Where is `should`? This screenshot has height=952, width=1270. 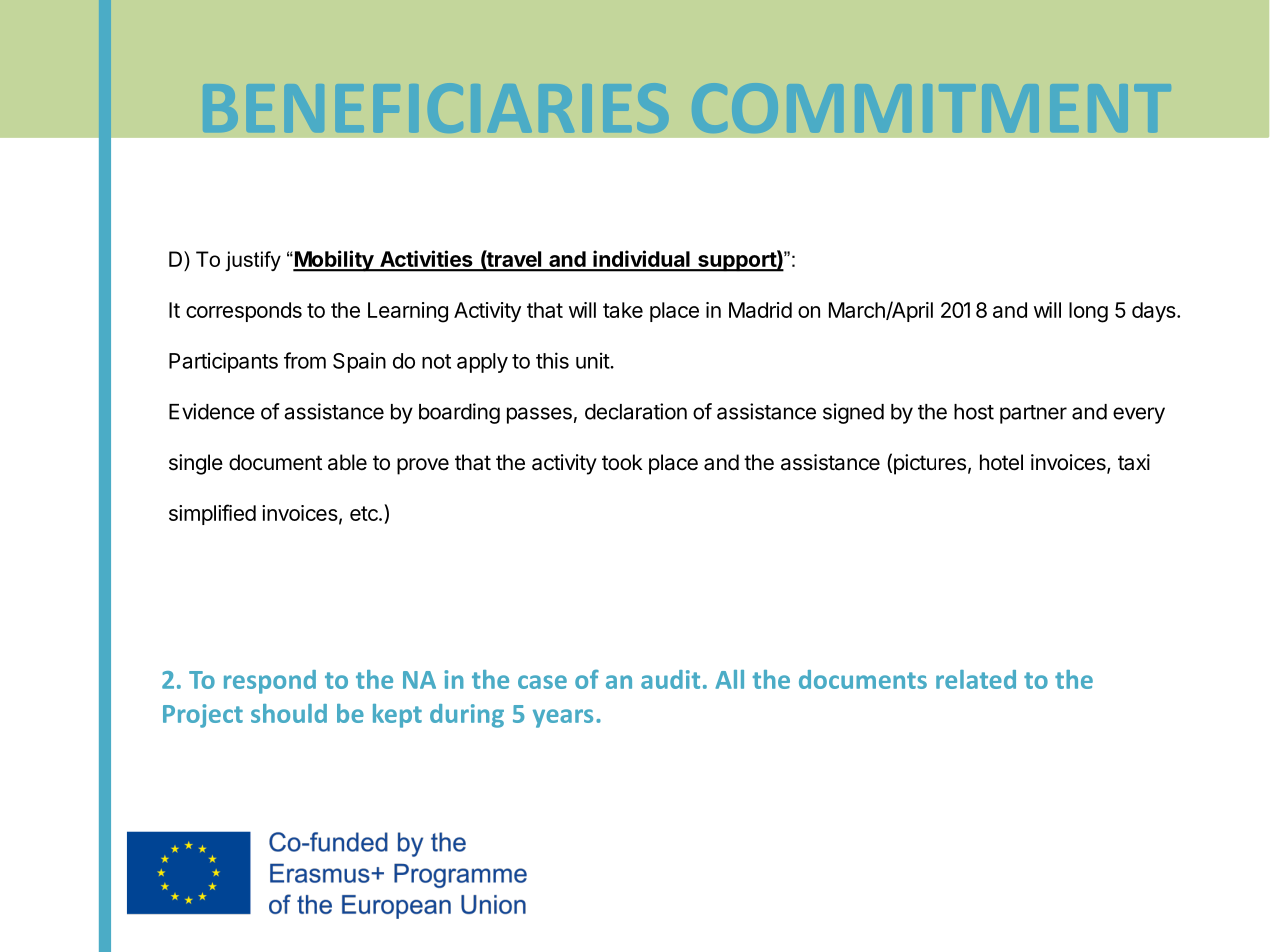 should is located at coordinates (289, 713).
